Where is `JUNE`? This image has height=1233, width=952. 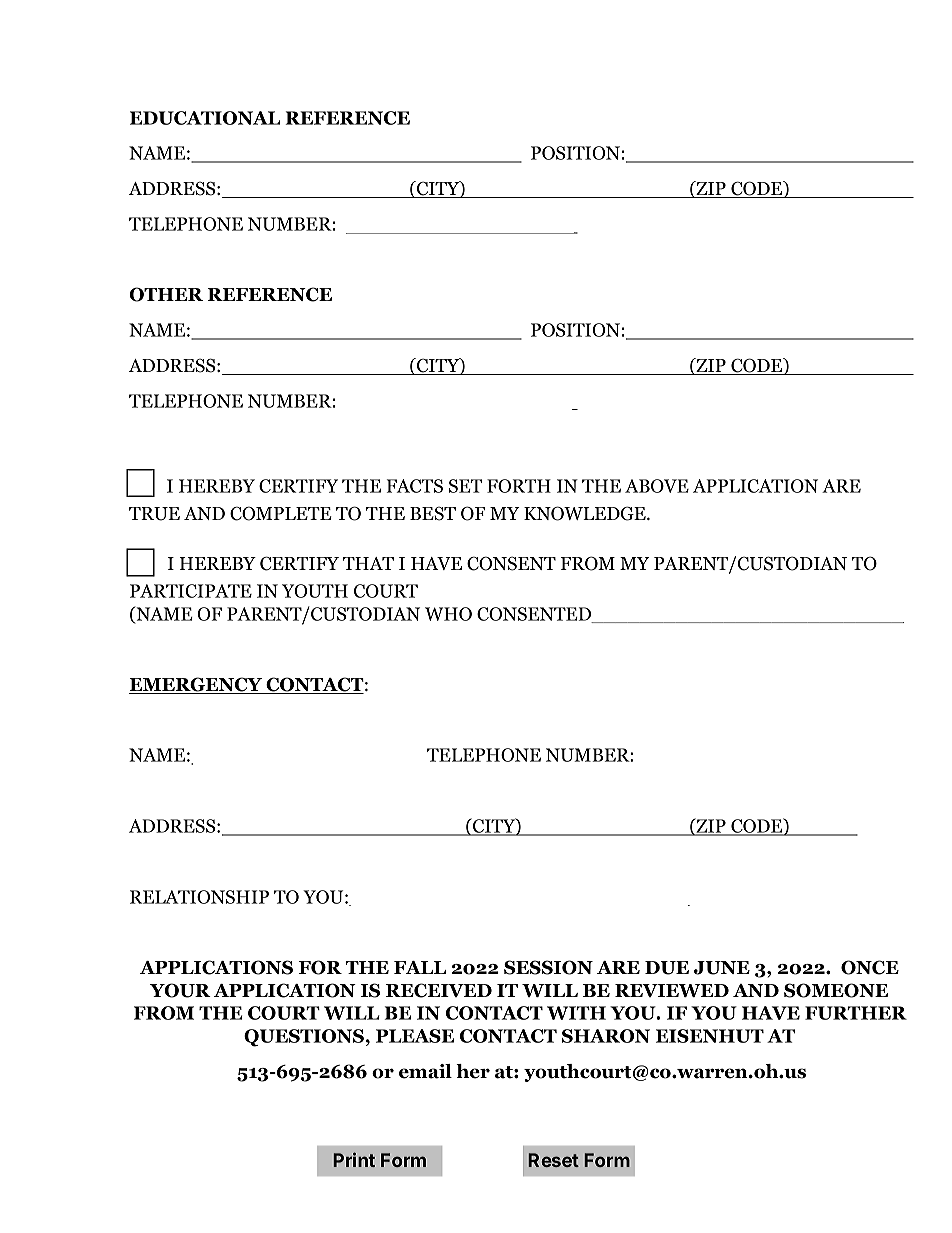 JUNE is located at coordinates (722, 968).
